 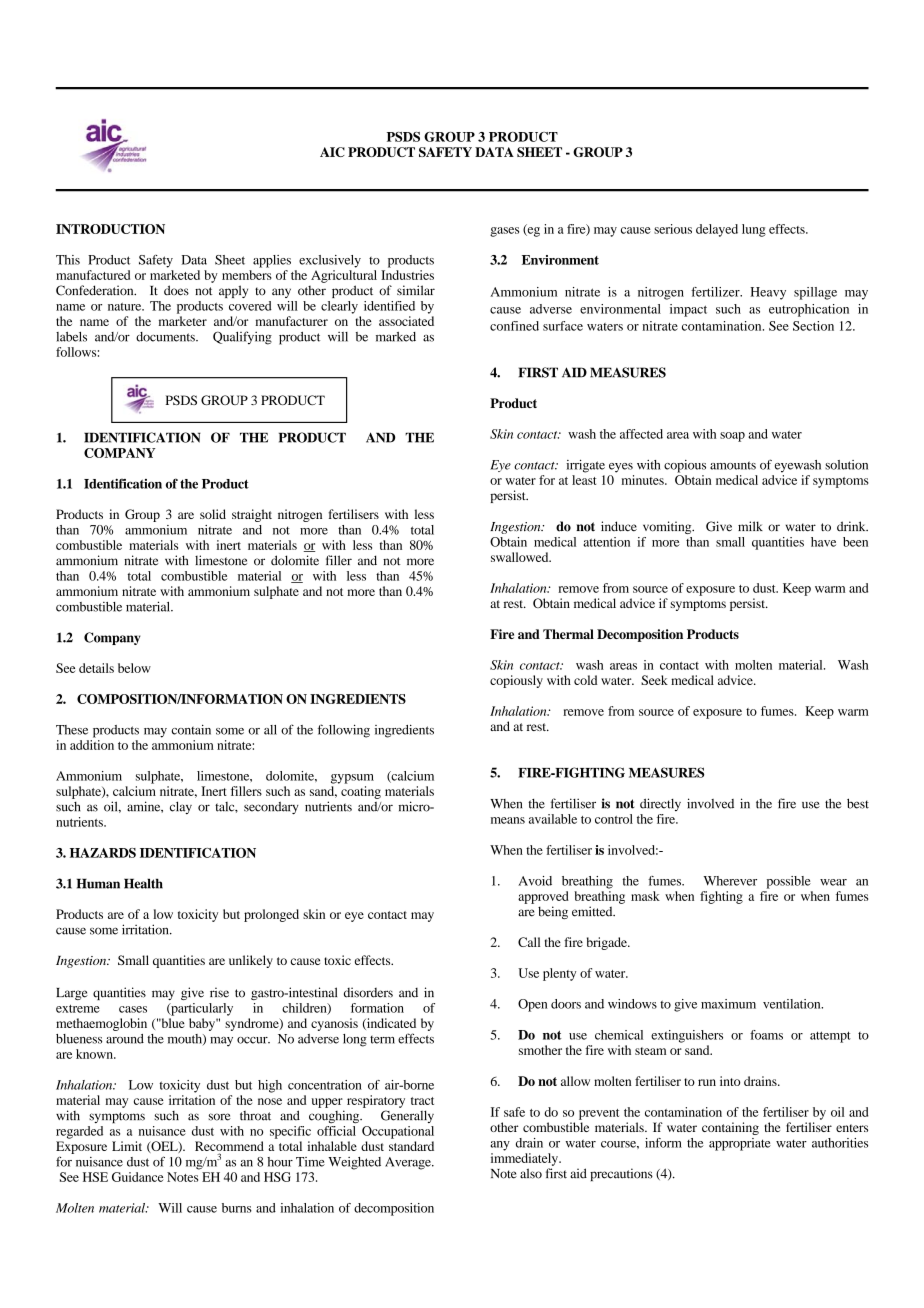 What do you see at coordinates (754, 230) in the screenshot?
I see `lung` at bounding box center [754, 230].
